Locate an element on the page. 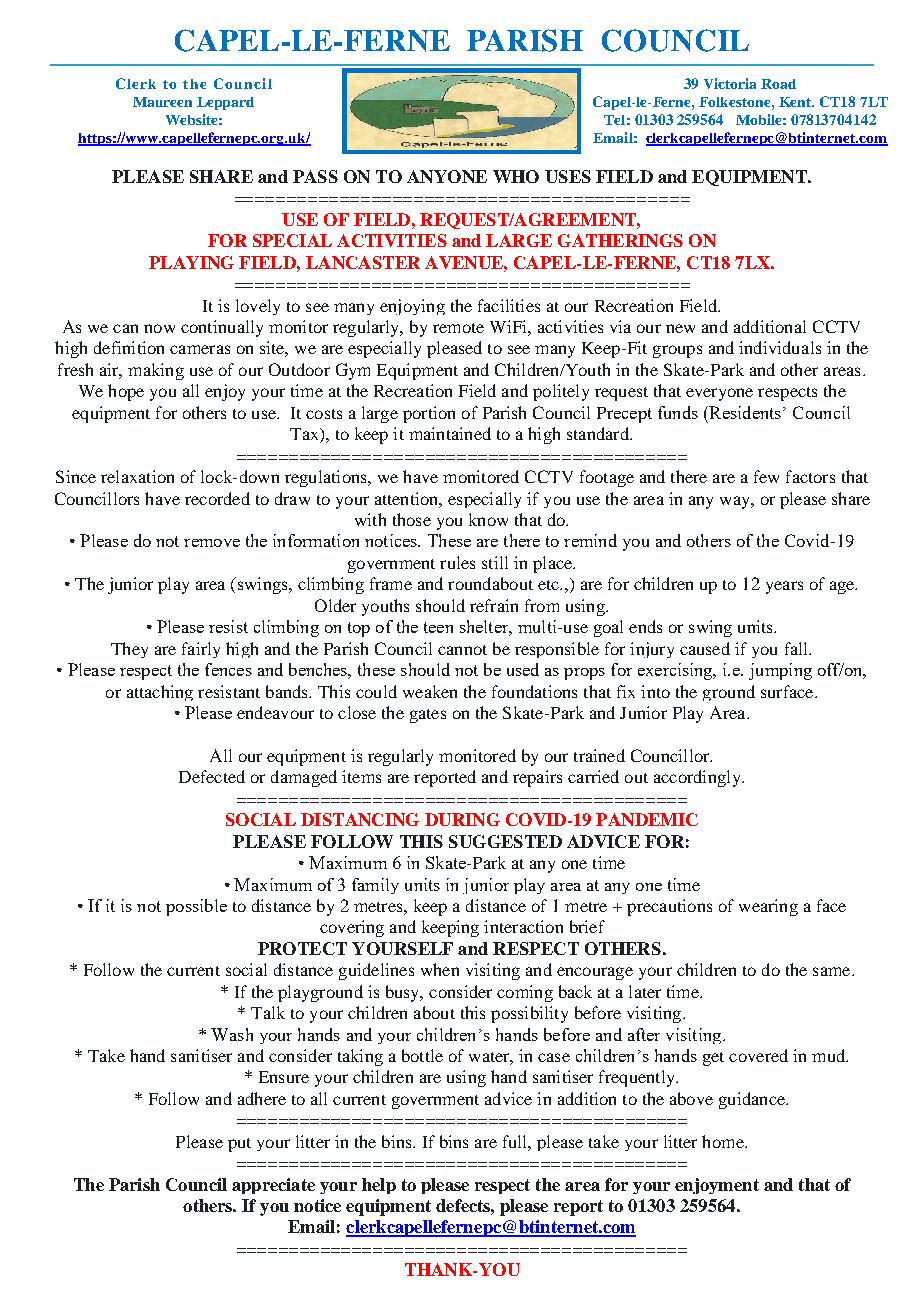  wearing is located at coordinates (768, 907).
